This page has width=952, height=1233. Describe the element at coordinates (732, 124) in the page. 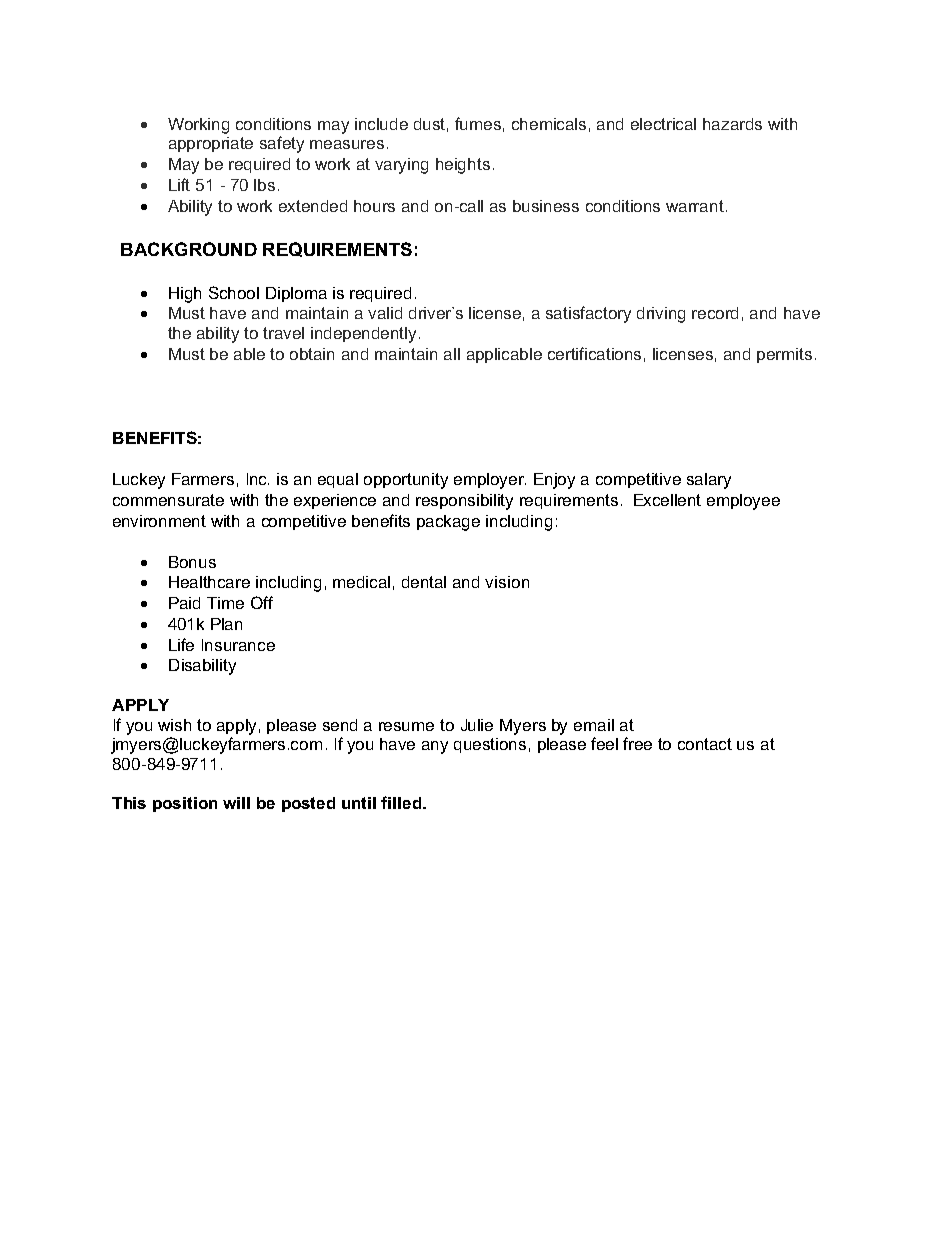

I see `hazards` at that location.
